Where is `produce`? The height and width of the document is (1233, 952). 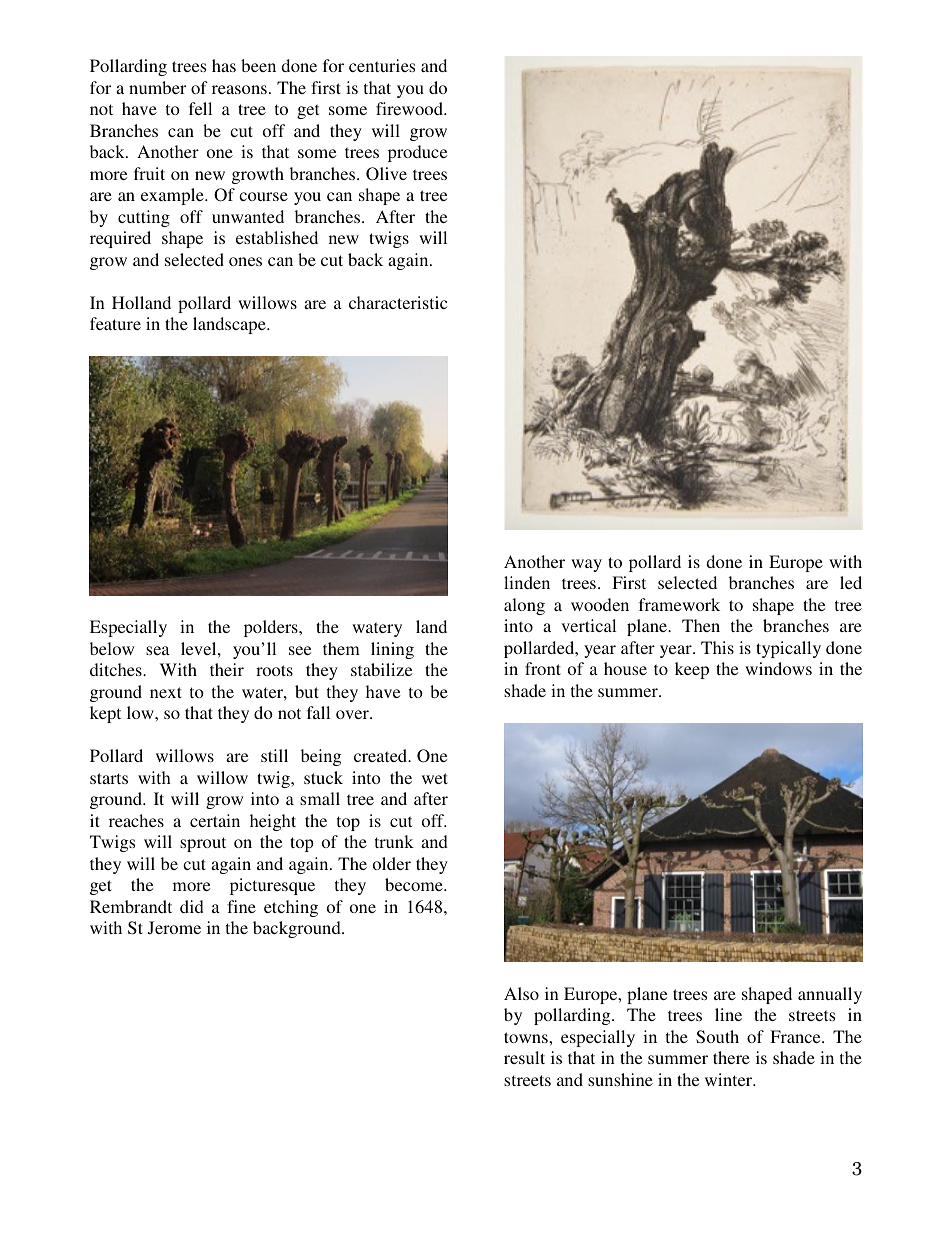 produce is located at coordinates (417, 153).
